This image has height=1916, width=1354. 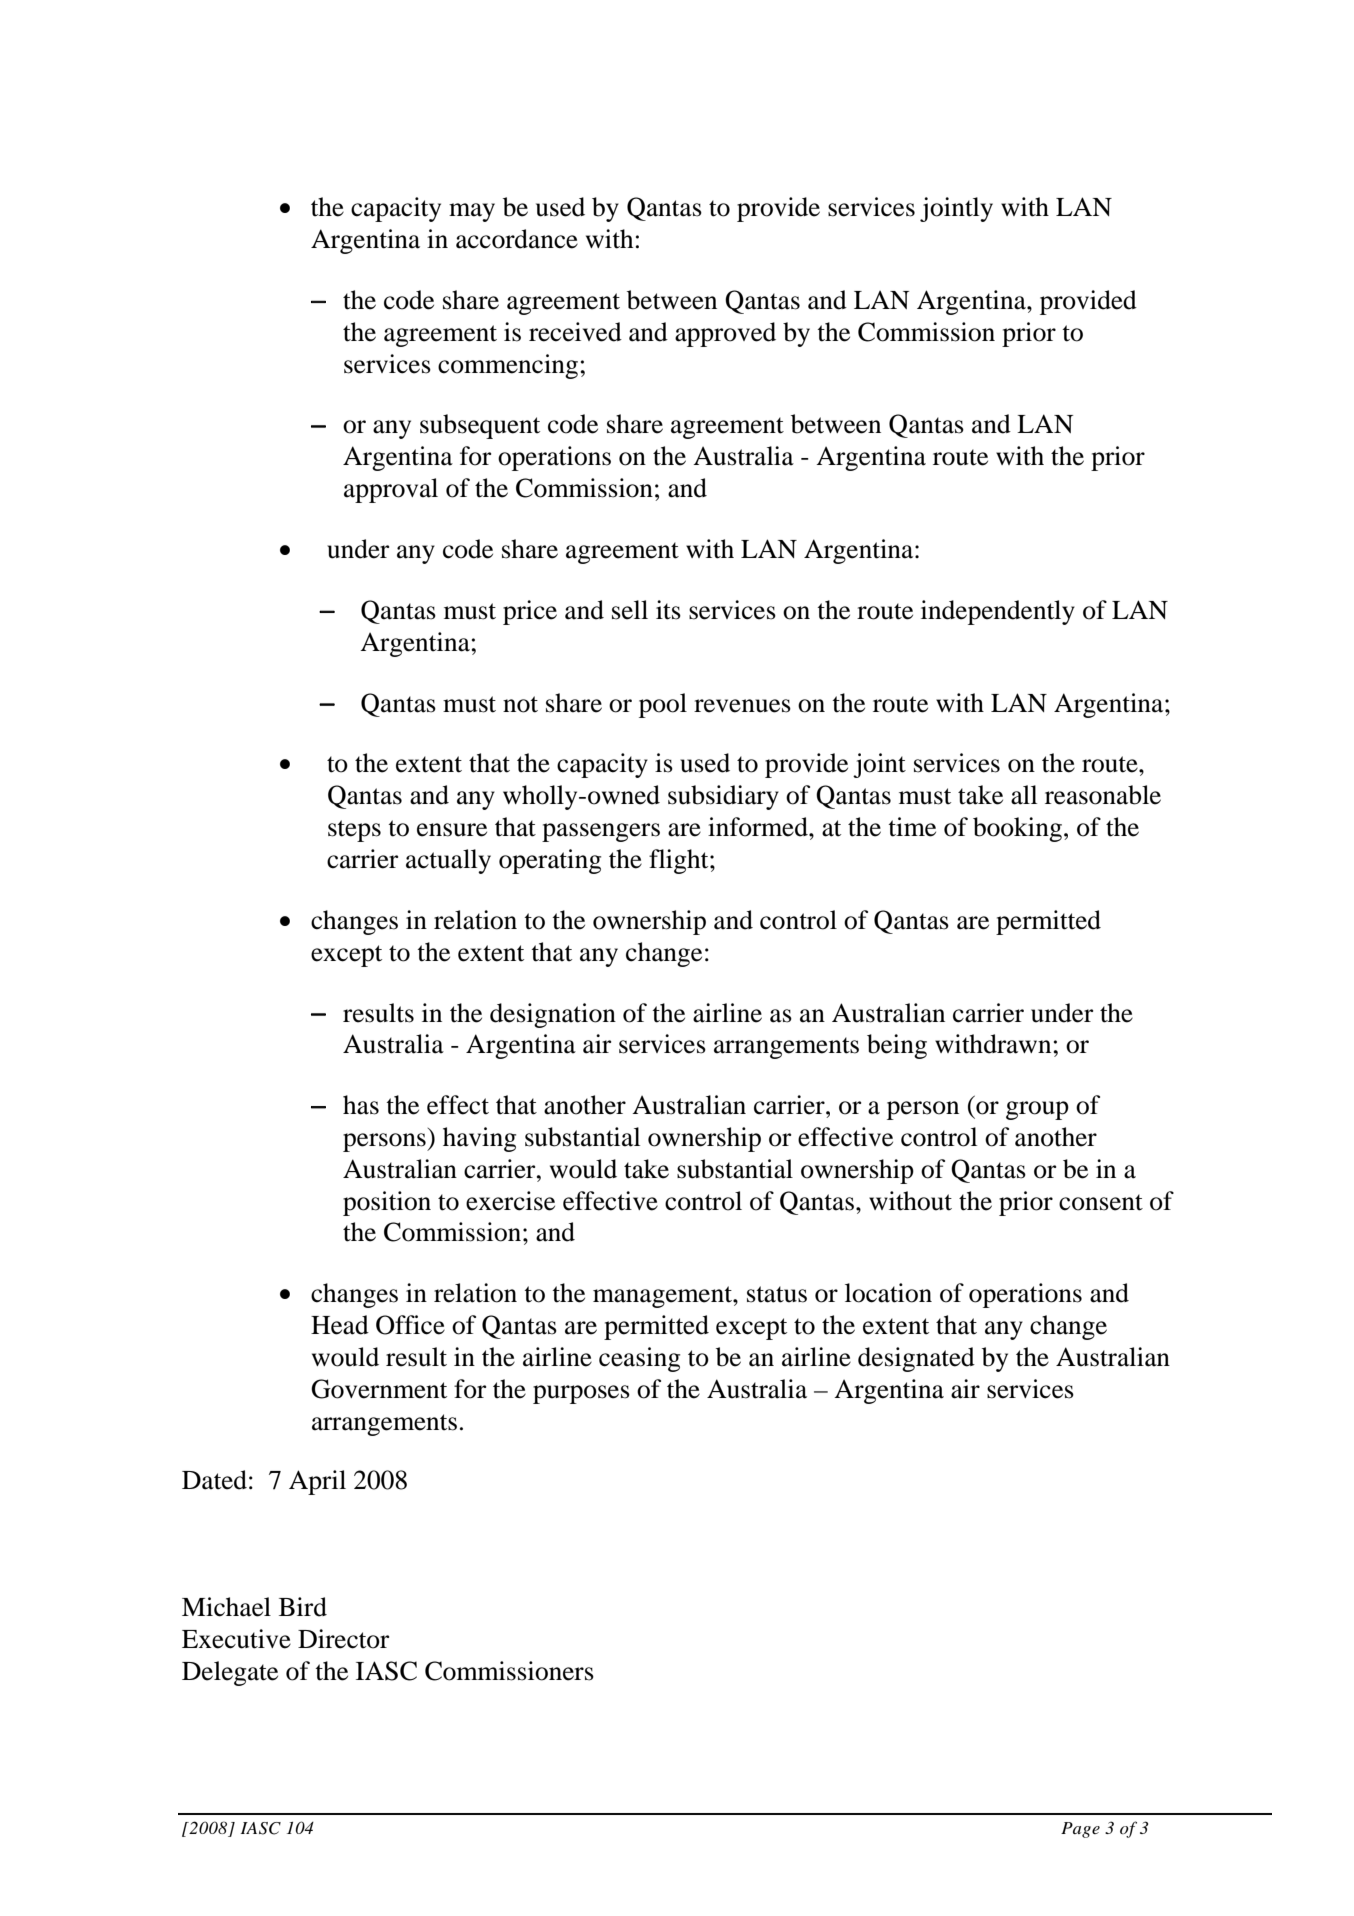 What do you see at coordinates (1017, 829) in the image?
I see `booking` at bounding box center [1017, 829].
